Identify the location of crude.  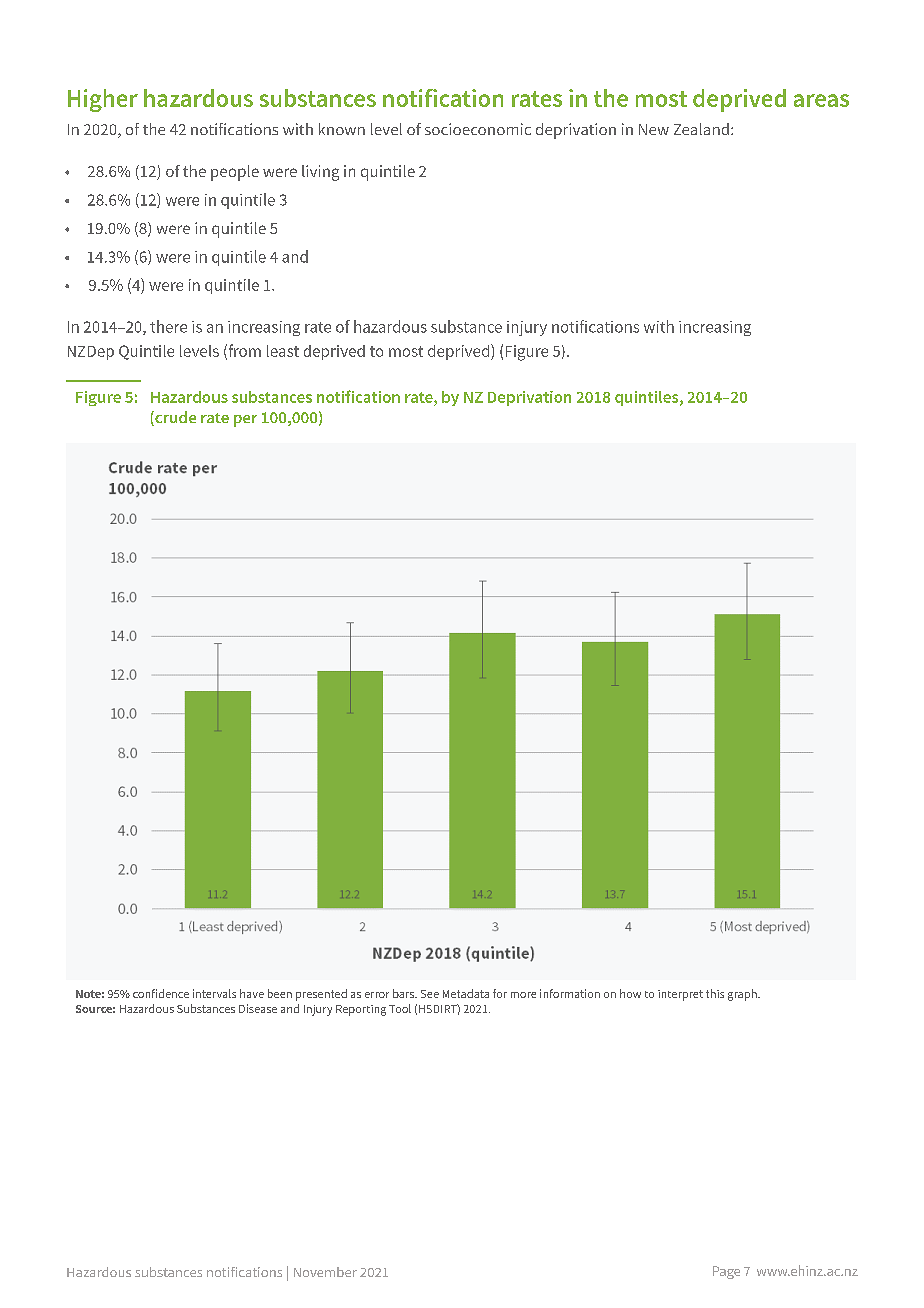
(174, 418).
